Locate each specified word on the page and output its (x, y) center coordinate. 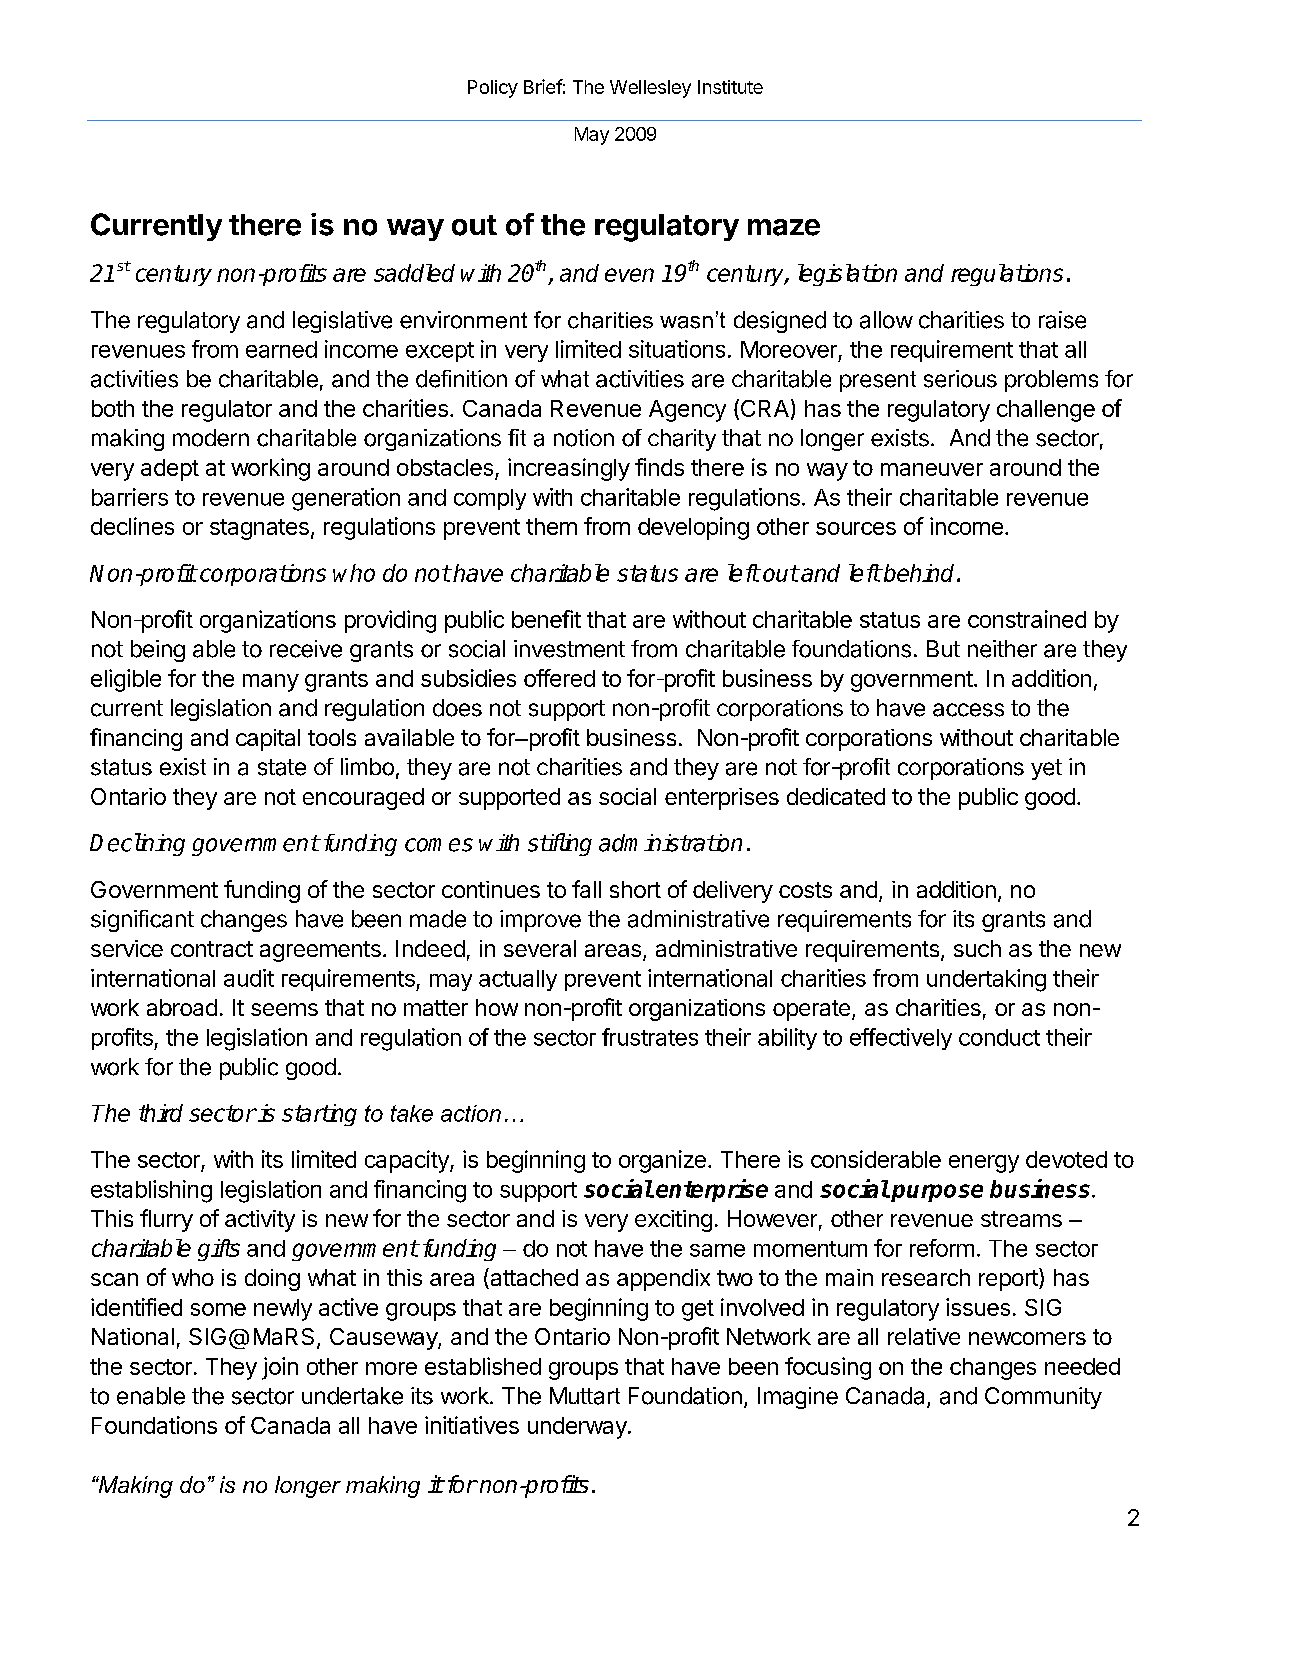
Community (1043, 1398)
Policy (493, 89)
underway (578, 1428)
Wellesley (650, 89)
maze (784, 227)
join (280, 1368)
